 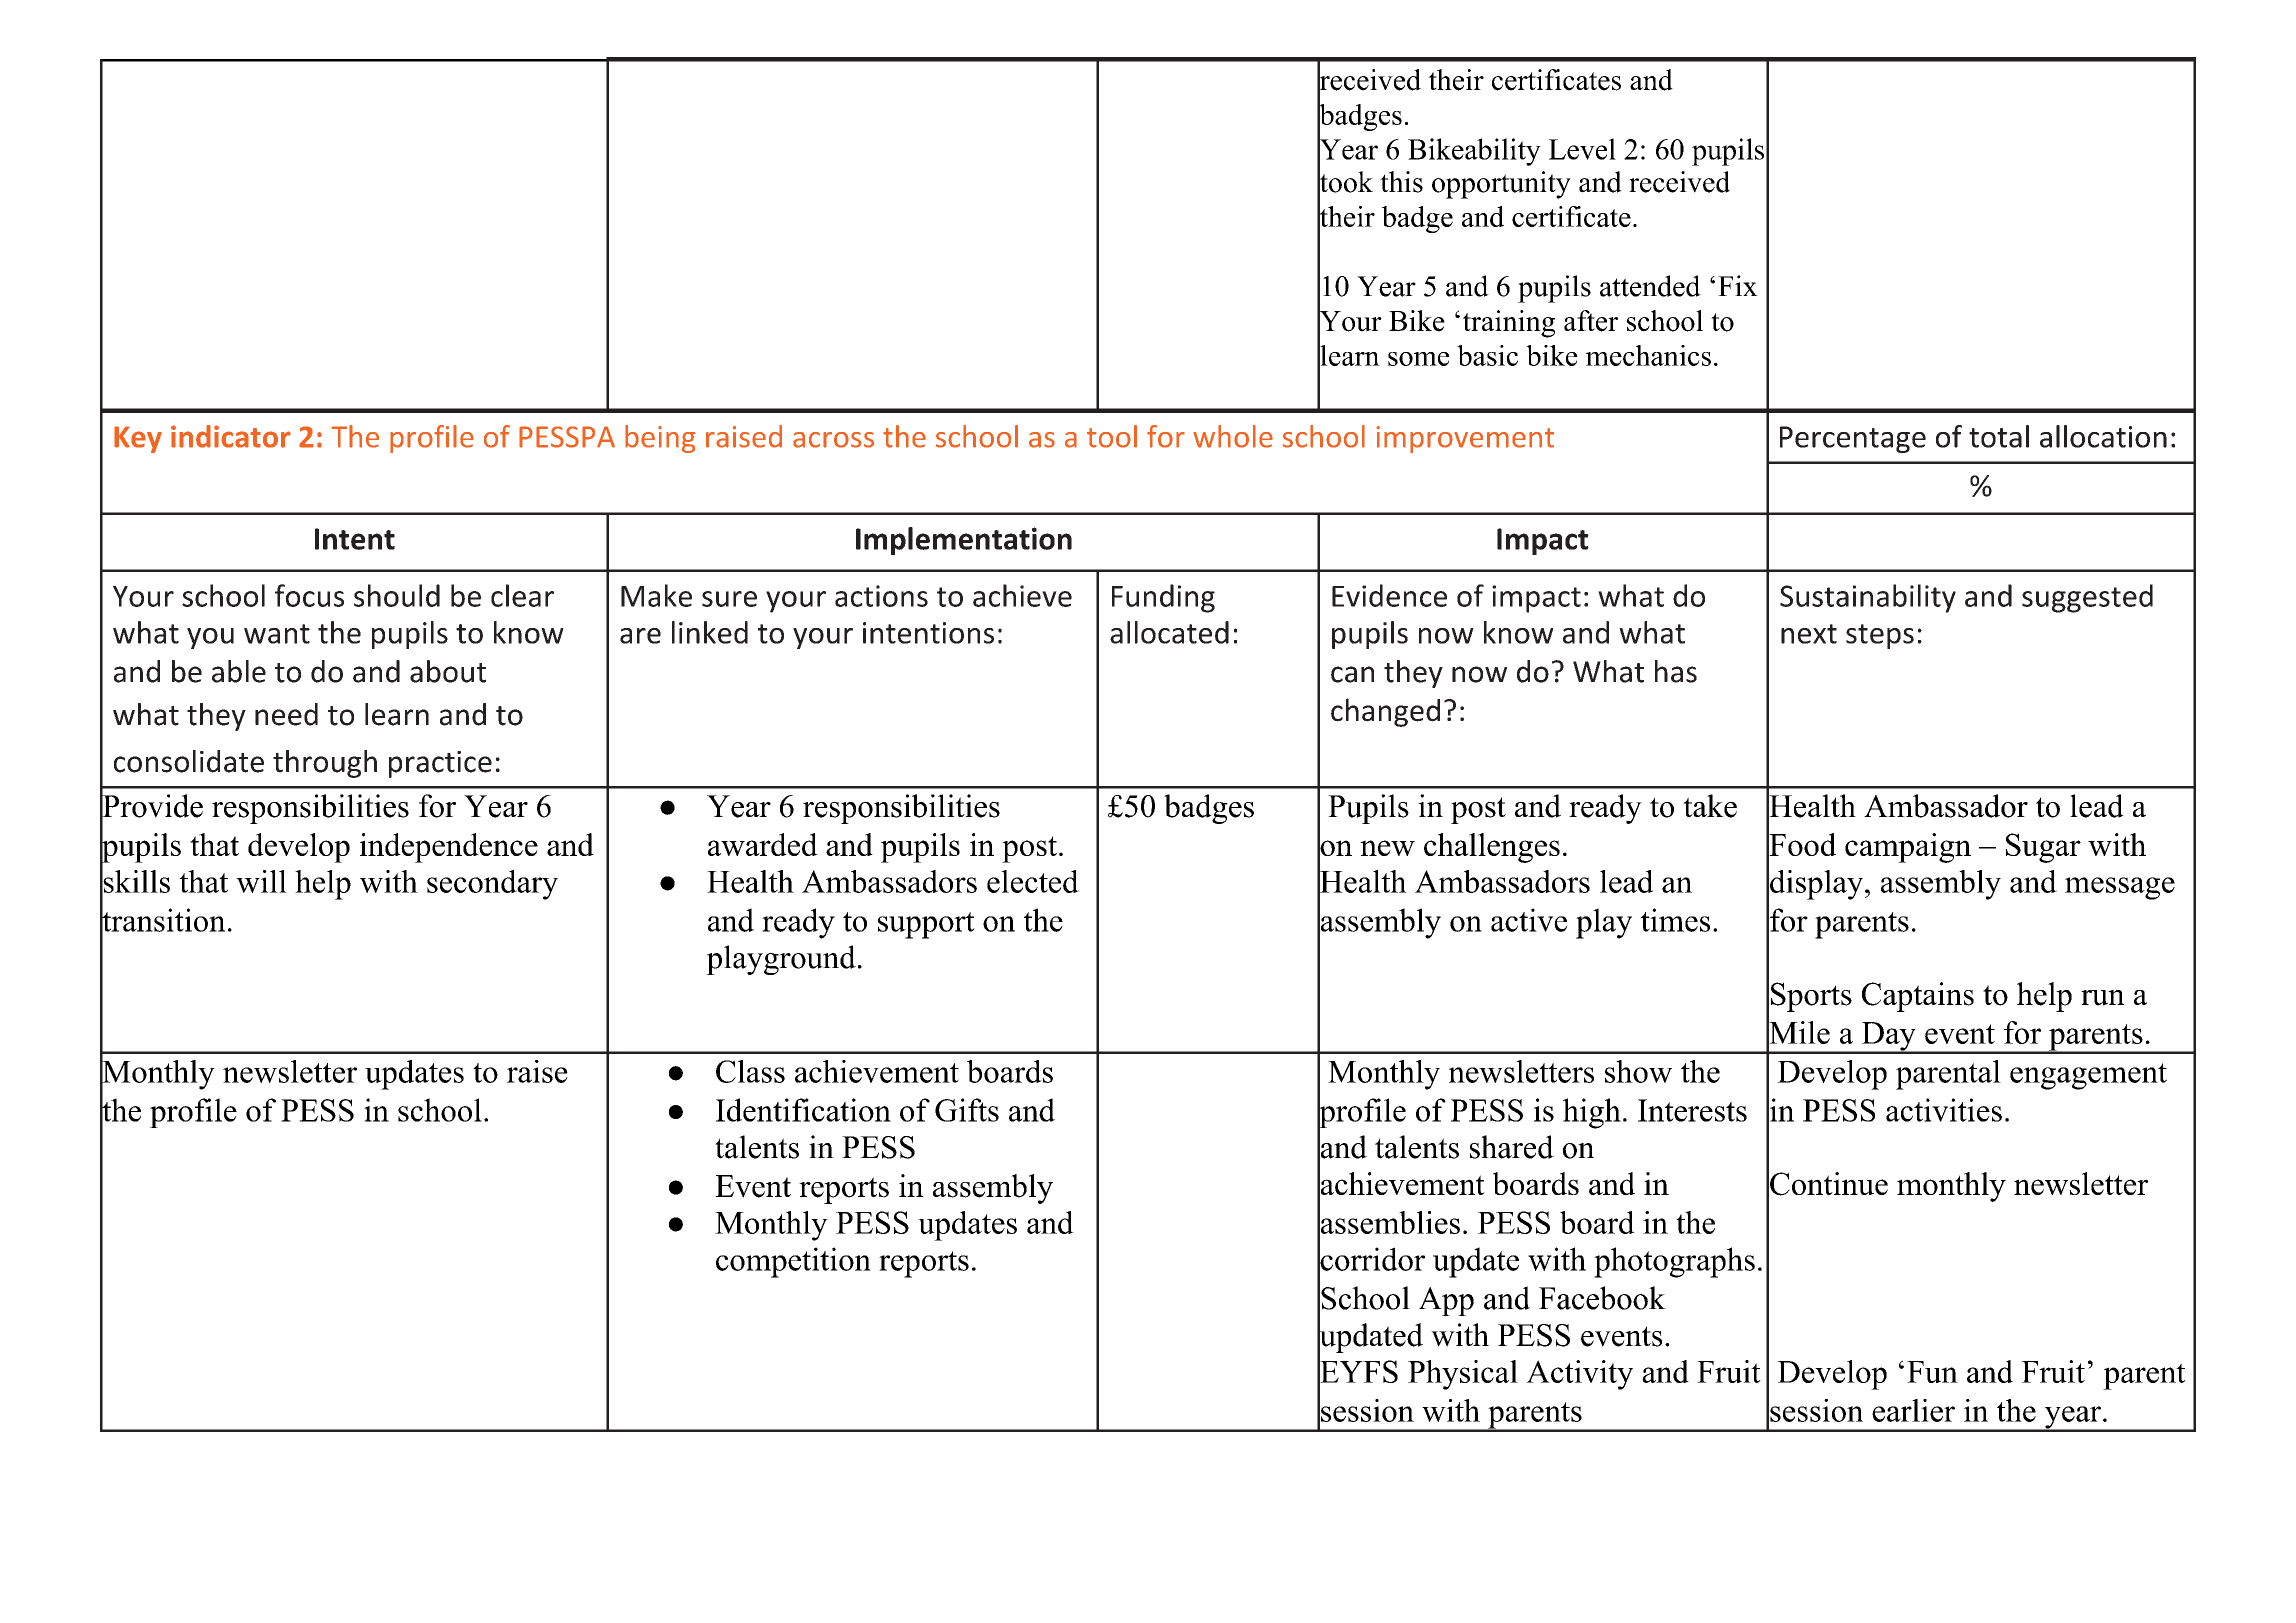 What do you see at coordinates (231, 436) in the screenshot?
I see `indicator` at bounding box center [231, 436].
